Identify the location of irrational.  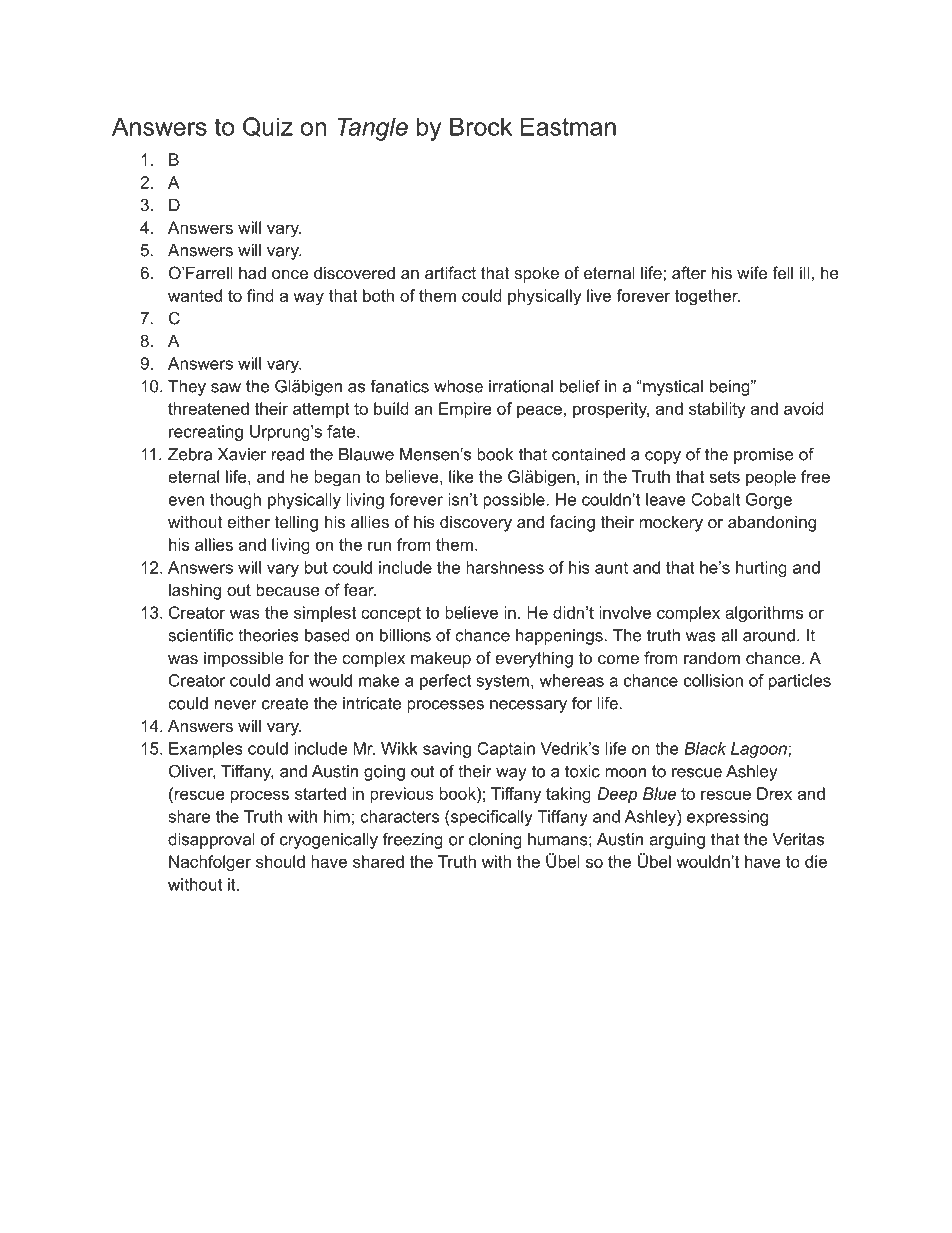
(521, 386).
